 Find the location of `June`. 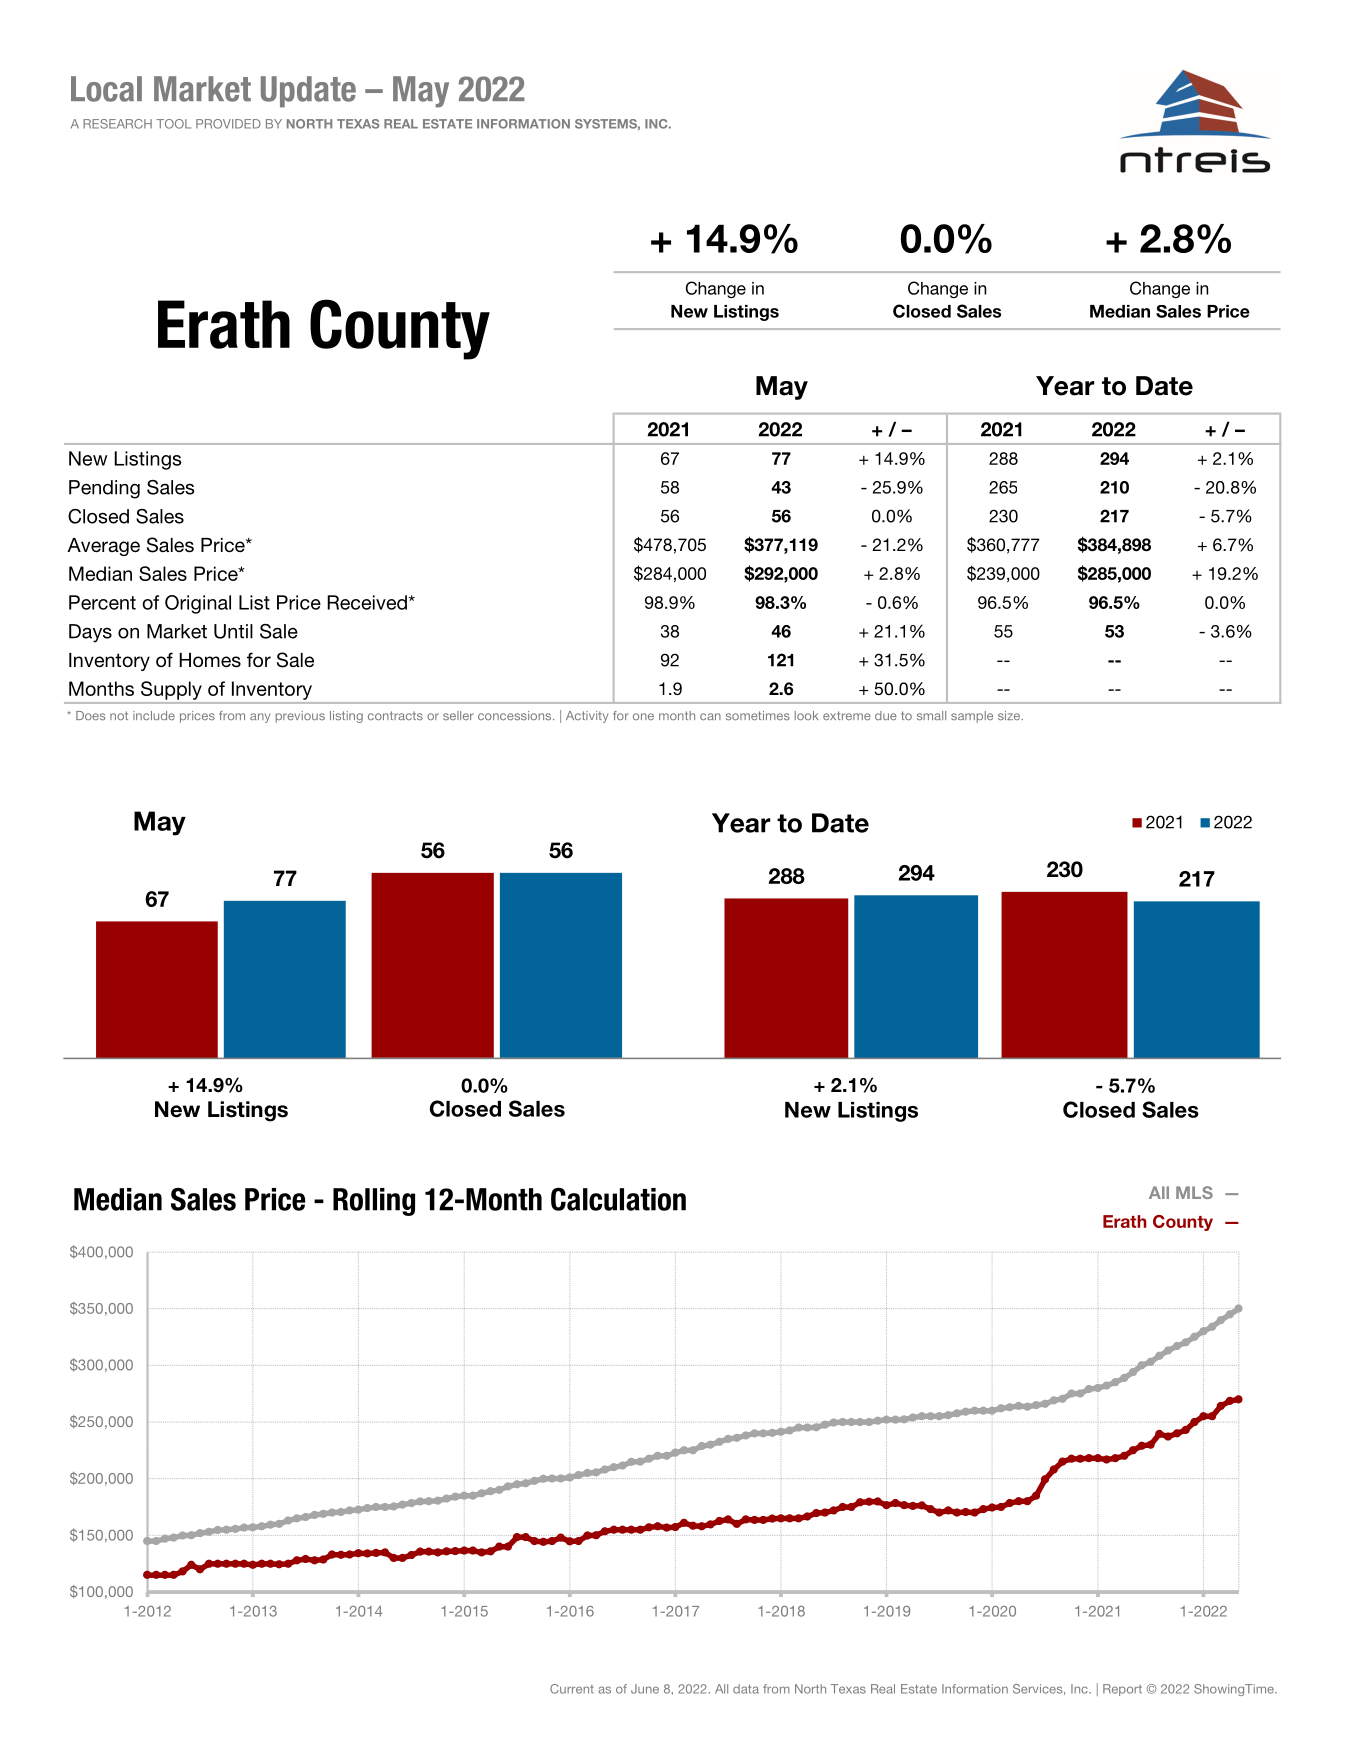

June is located at coordinates (645, 1689).
